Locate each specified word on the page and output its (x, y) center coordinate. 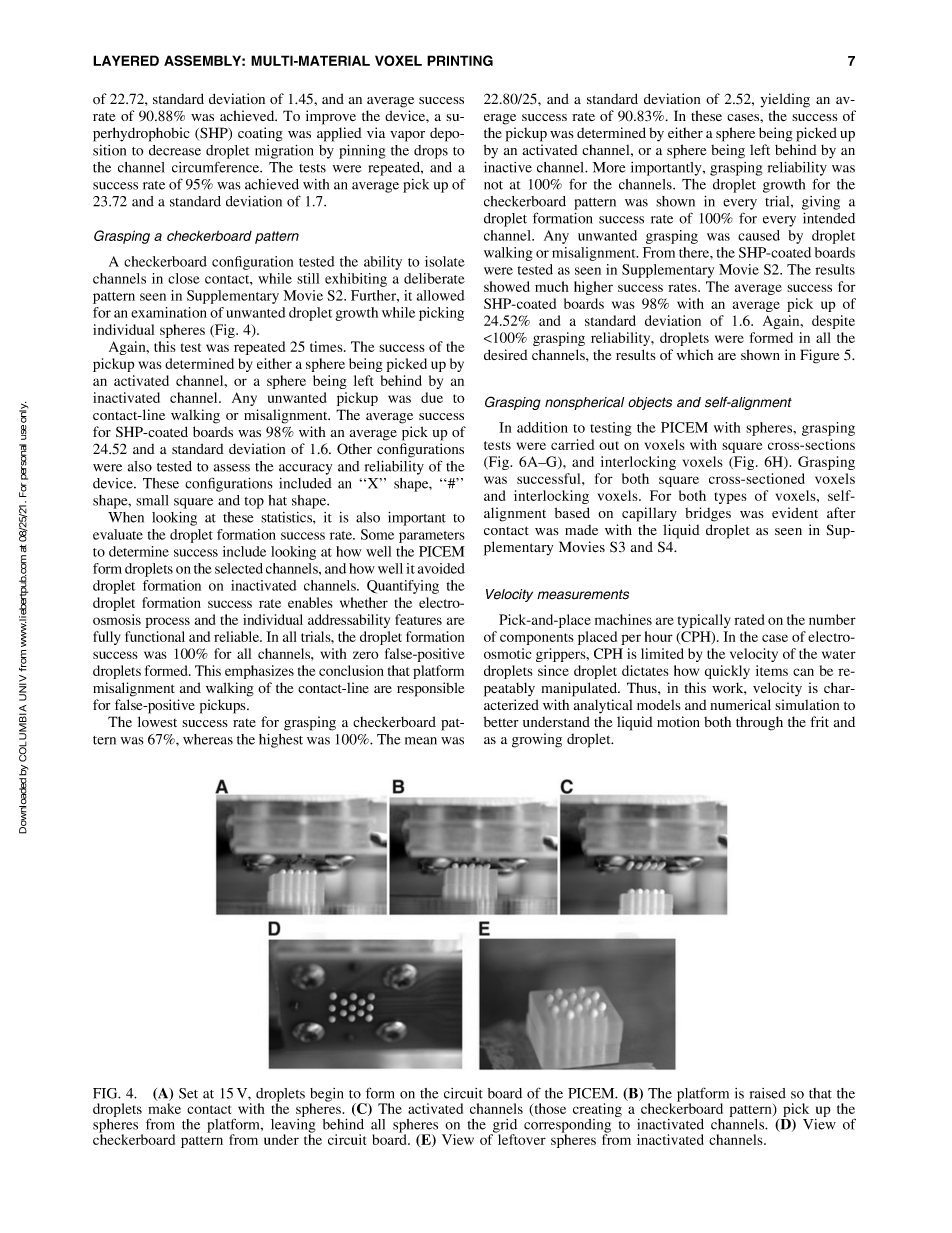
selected (239, 568)
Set (188, 1093)
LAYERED (126, 60)
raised (768, 1093)
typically (704, 621)
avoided (441, 568)
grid (504, 1127)
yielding (785, 100)
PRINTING (460, 60)
